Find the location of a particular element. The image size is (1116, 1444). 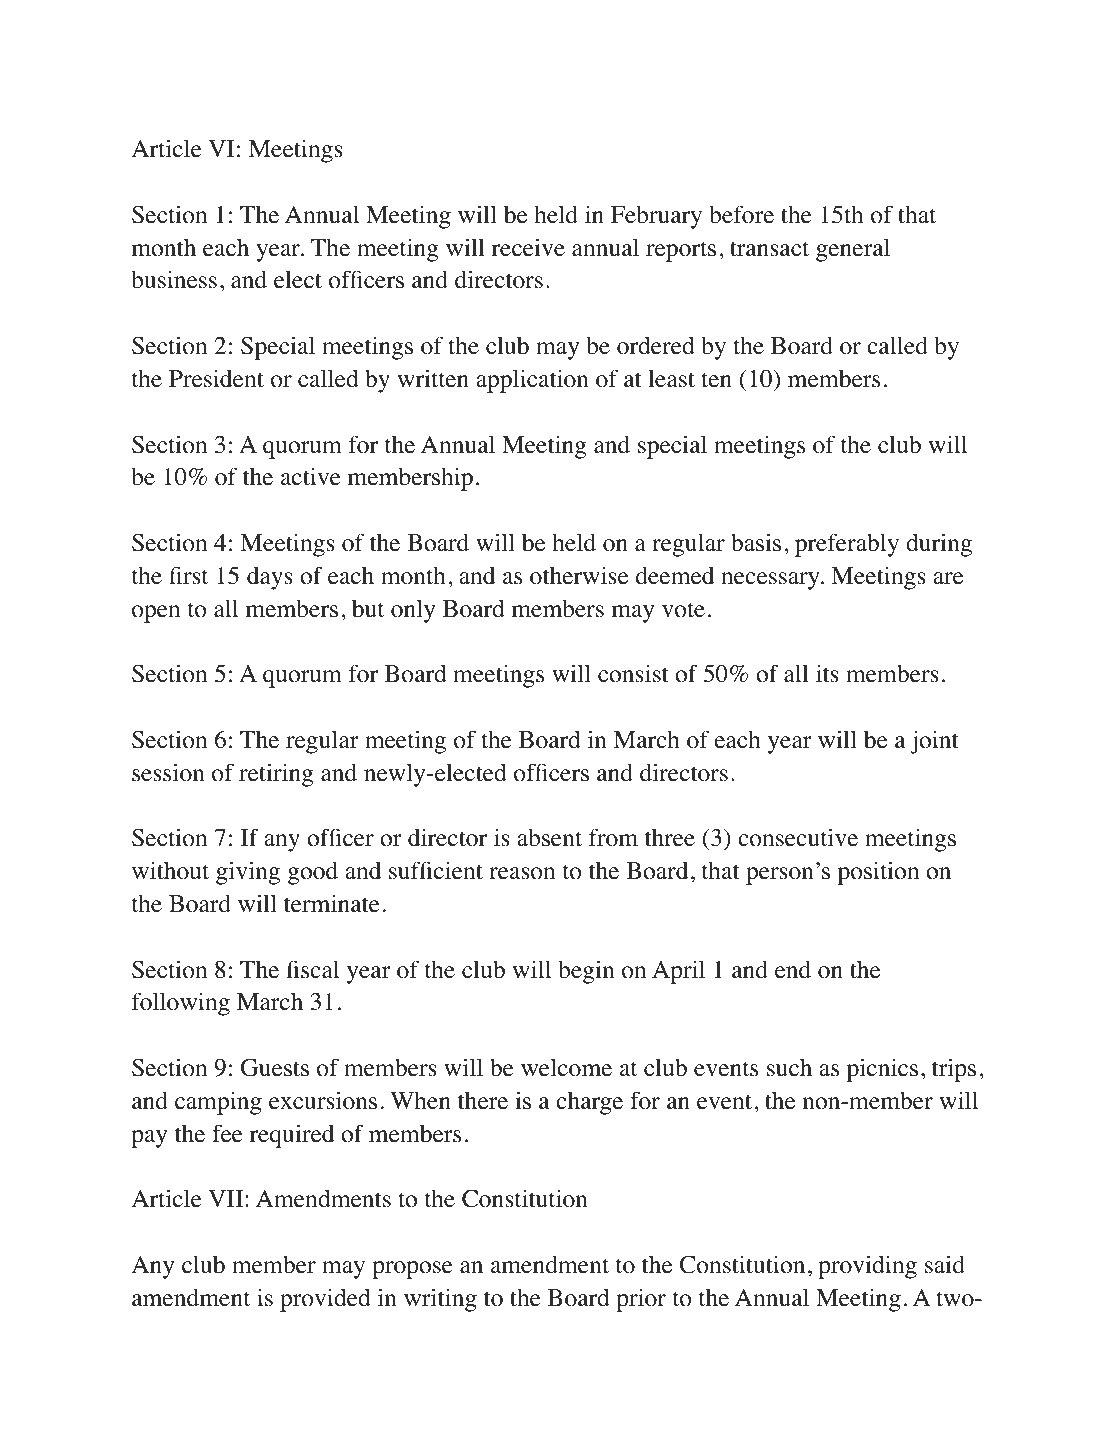

giving is located at coordinates (248, 873).
